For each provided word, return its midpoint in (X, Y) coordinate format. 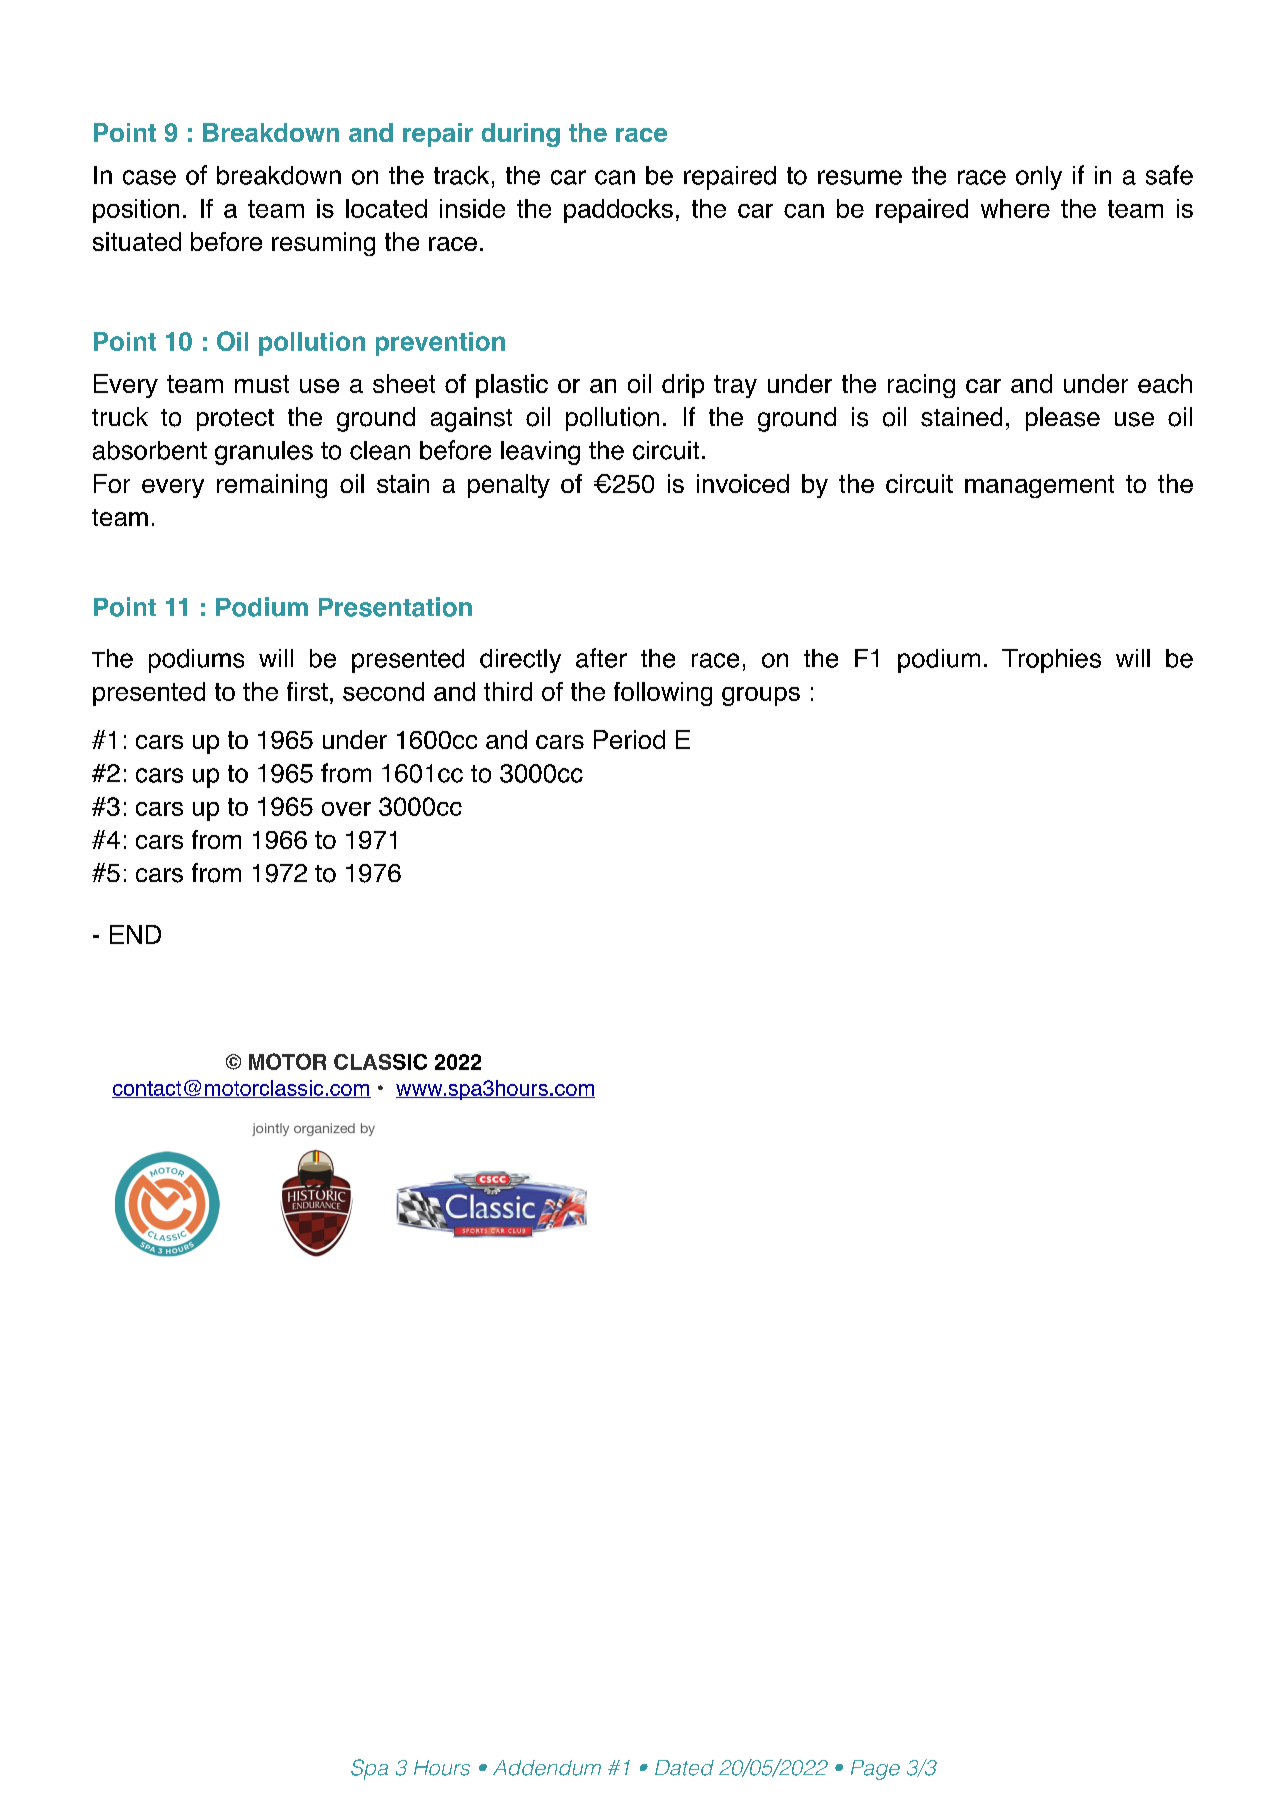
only (1039, 178)
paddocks (618, 211)
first (307, 691)
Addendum (547, 1768)
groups (761, 696)
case (149, 177)
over (346, 809)
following (663, 694)
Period (629, 739)
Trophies (1051, 661)
